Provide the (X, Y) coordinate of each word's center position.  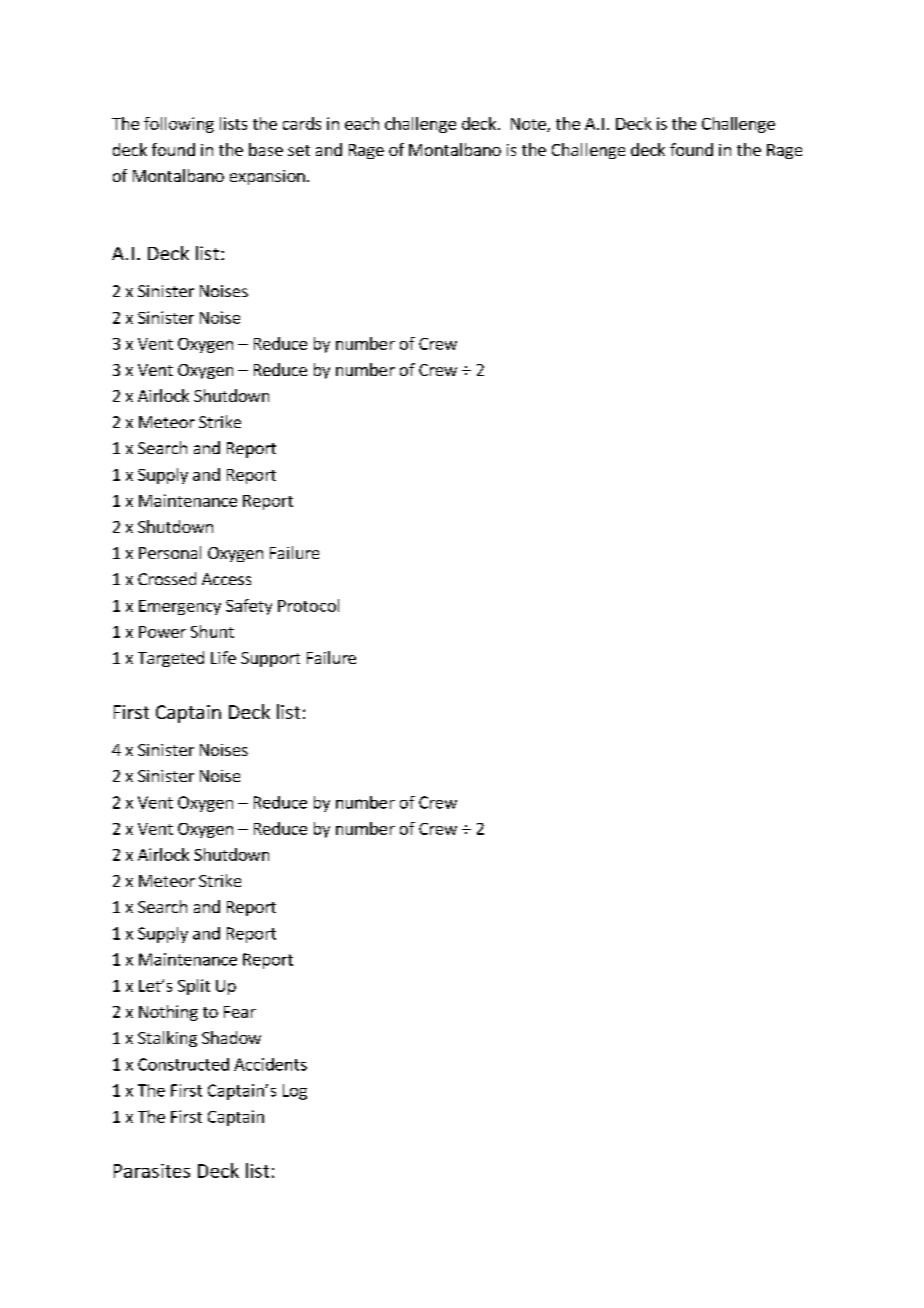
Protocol (308, 605)
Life (223, 657)
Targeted (171, 659)
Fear (240, 1012)
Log (295, 1092)
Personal (170, 552)
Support (270, 659)
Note (529, 125)
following (179, 125)
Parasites (152, 1171)
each (362, 123)
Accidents (270, 1064)
